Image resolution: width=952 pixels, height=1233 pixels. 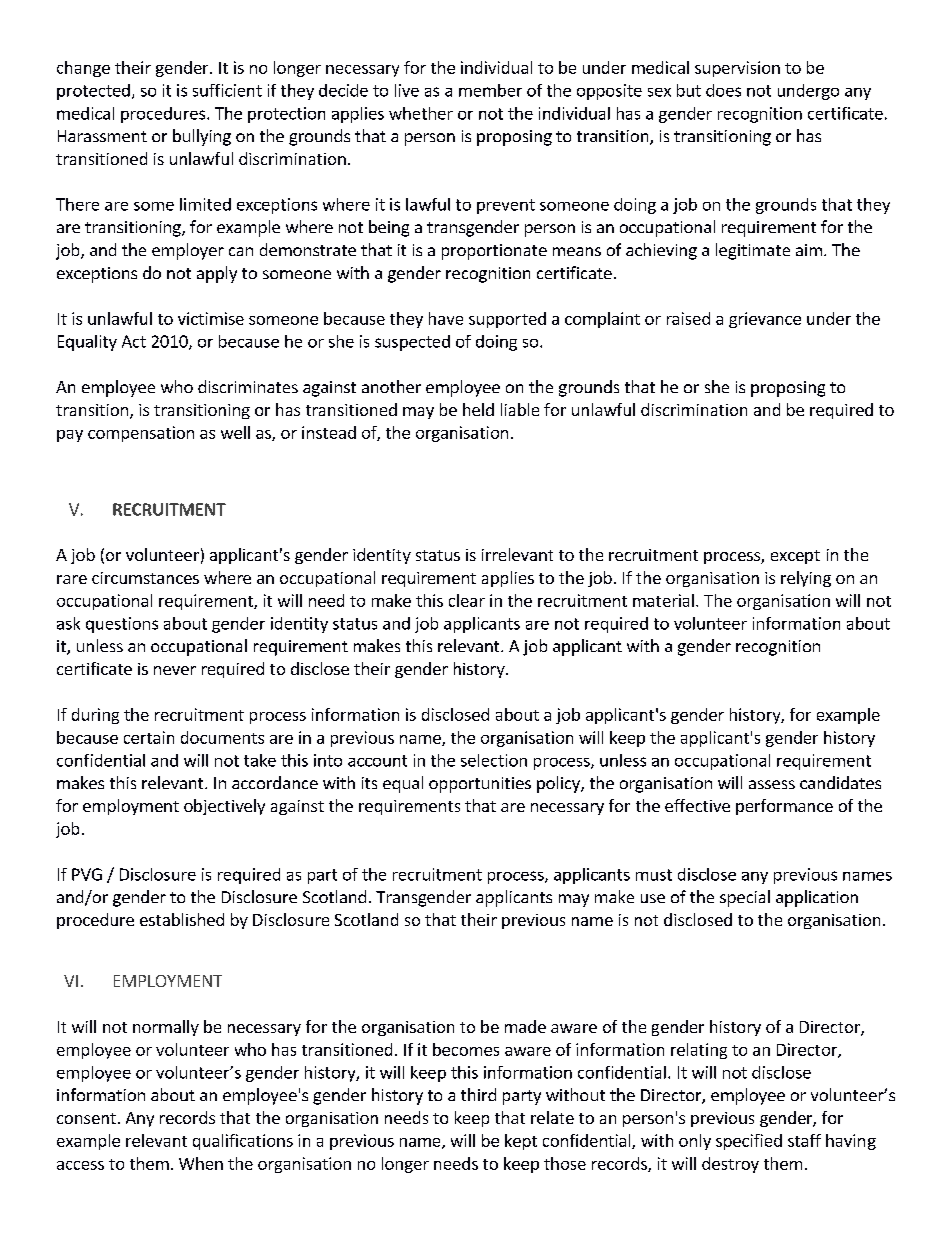 What do you see at coordinates (490, 90) in the document?
I see `member` at bounding box center [490, 90].
